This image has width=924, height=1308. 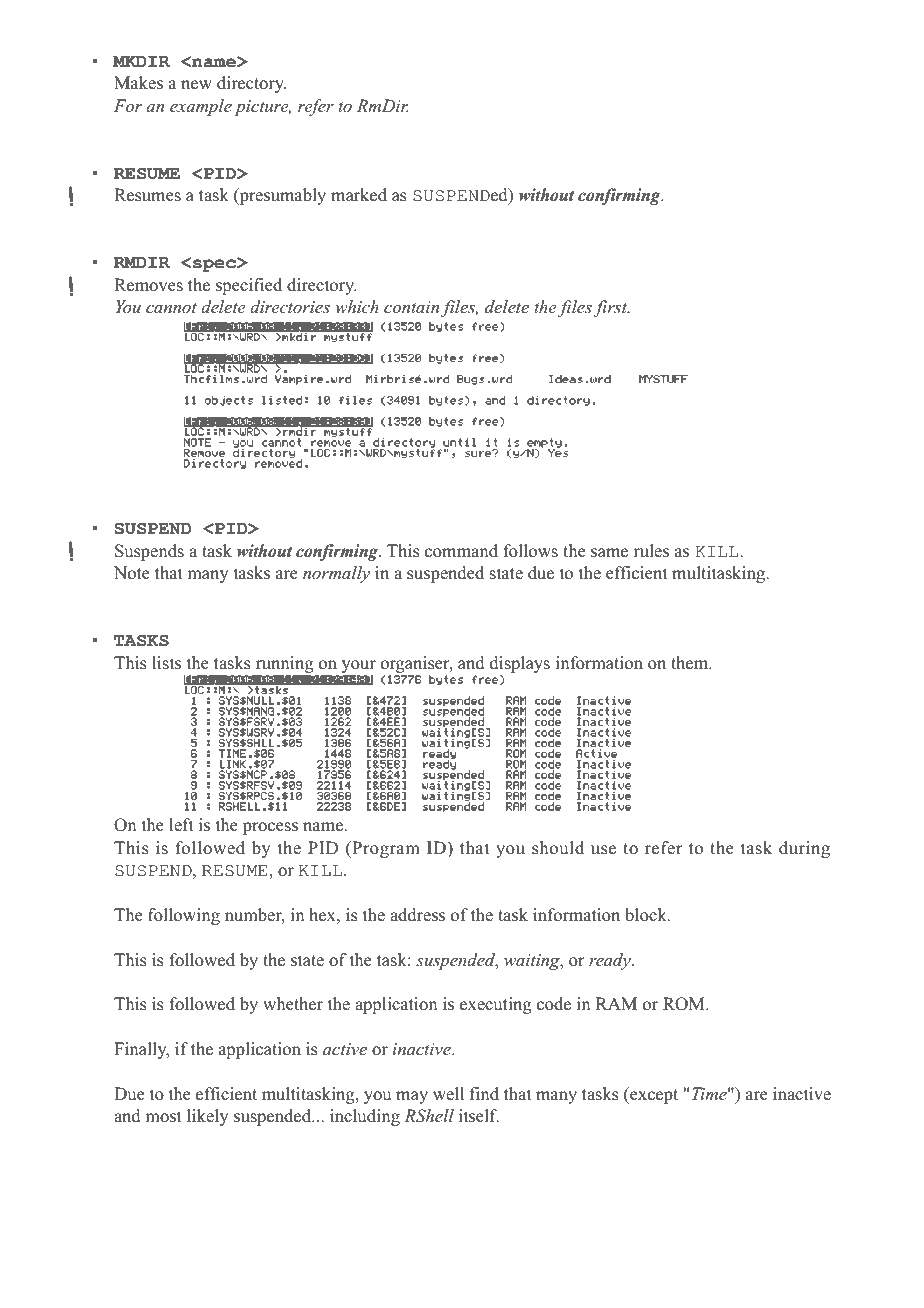 What do you see at coordinates (196, 84) in the image?
I see `new` at bounding box center [196, 84].
